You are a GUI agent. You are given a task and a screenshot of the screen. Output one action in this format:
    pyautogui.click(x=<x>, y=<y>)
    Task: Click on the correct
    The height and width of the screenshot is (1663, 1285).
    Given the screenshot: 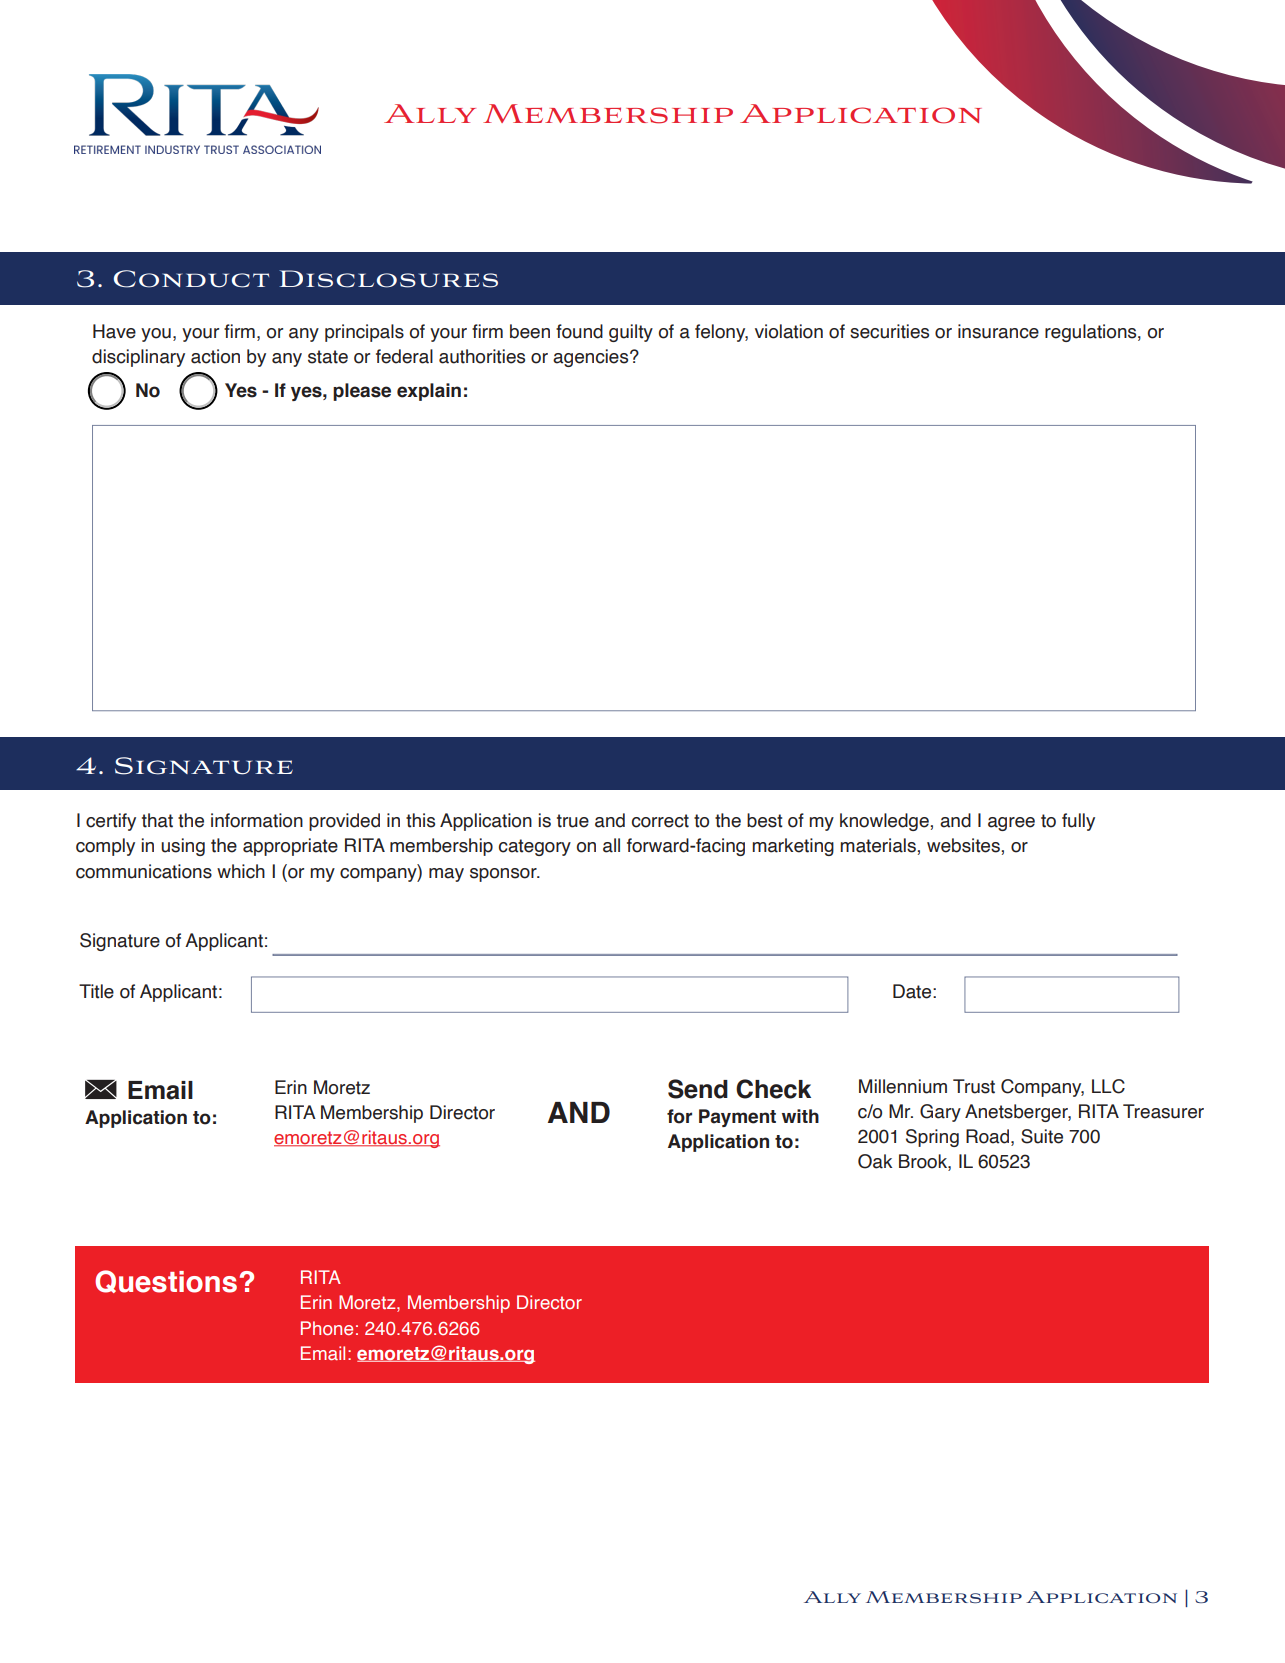 What is the action you would take?
    pyautogui.click(x=660, y=821)
